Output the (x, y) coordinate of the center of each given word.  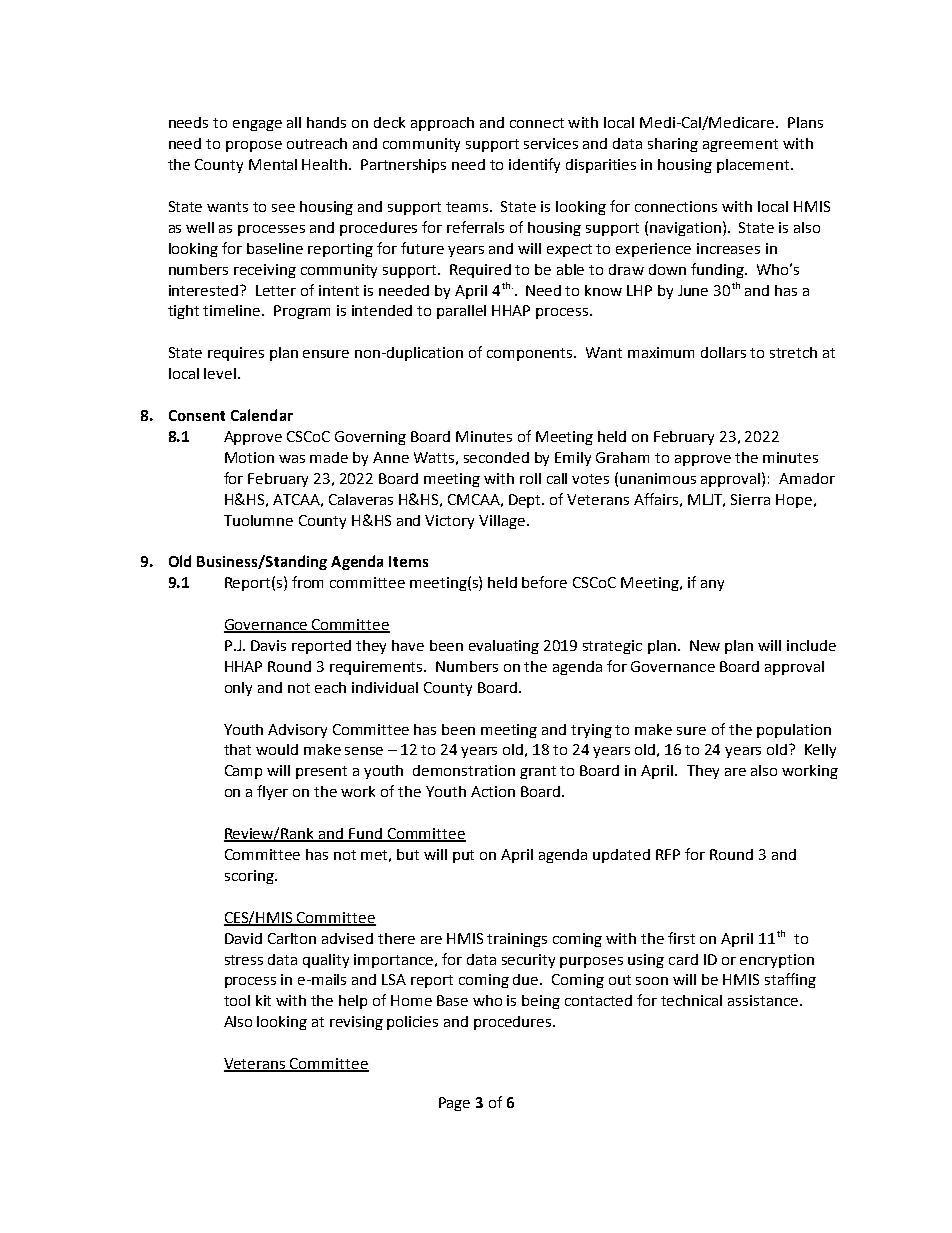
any (712, 585)
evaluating (504, 647)
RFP (668, 854)
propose (254, 146)
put (463, 856)
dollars (723, 352)
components (531, 354)
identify (534, 165)
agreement (740, 145)
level (220, 373)
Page (454, 1104)
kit (263, 1000)
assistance (764, 1000)
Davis (268, 645)
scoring (250, 877)
